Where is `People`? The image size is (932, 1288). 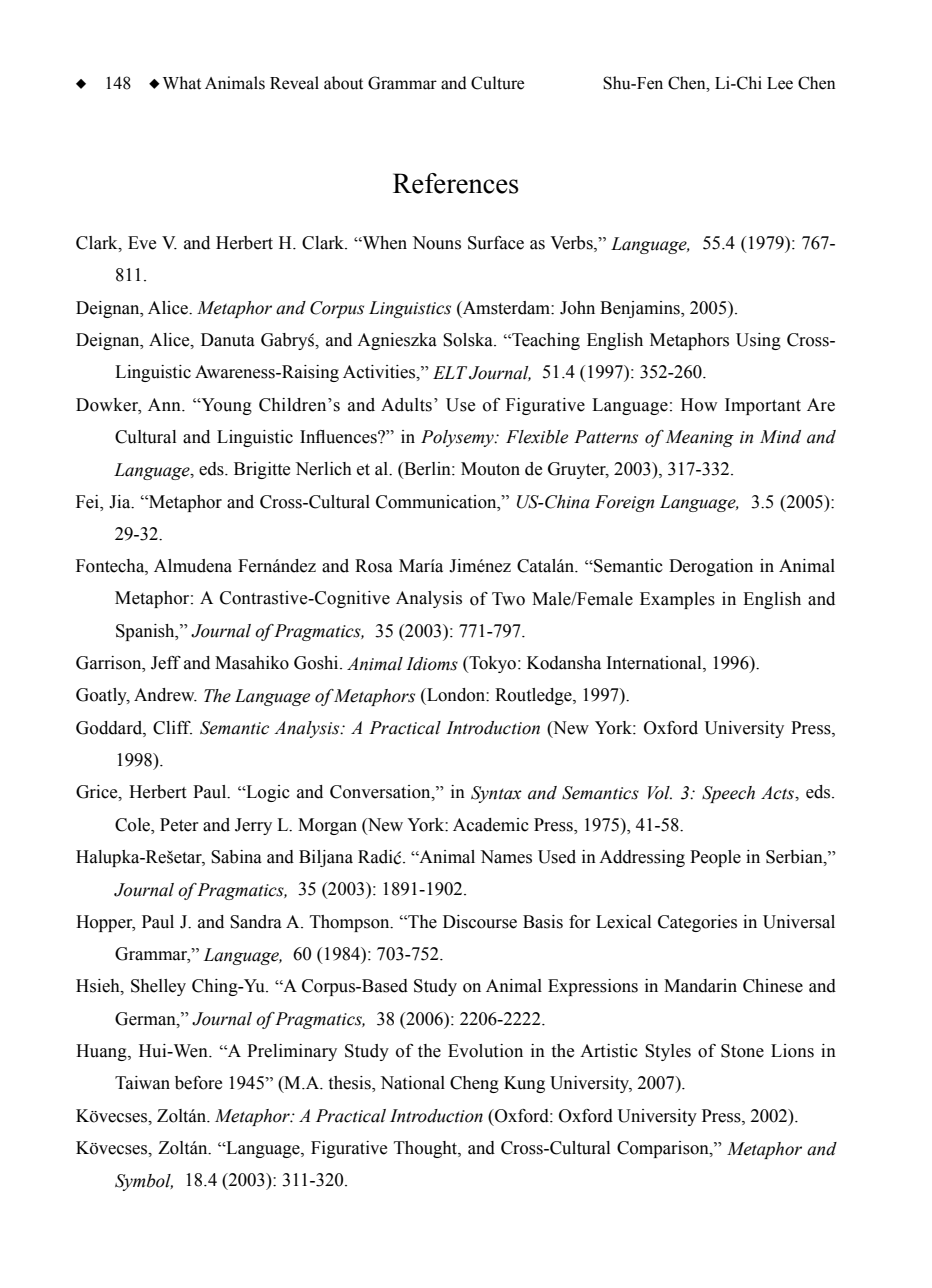
People is located at coordinates (715, 858).
